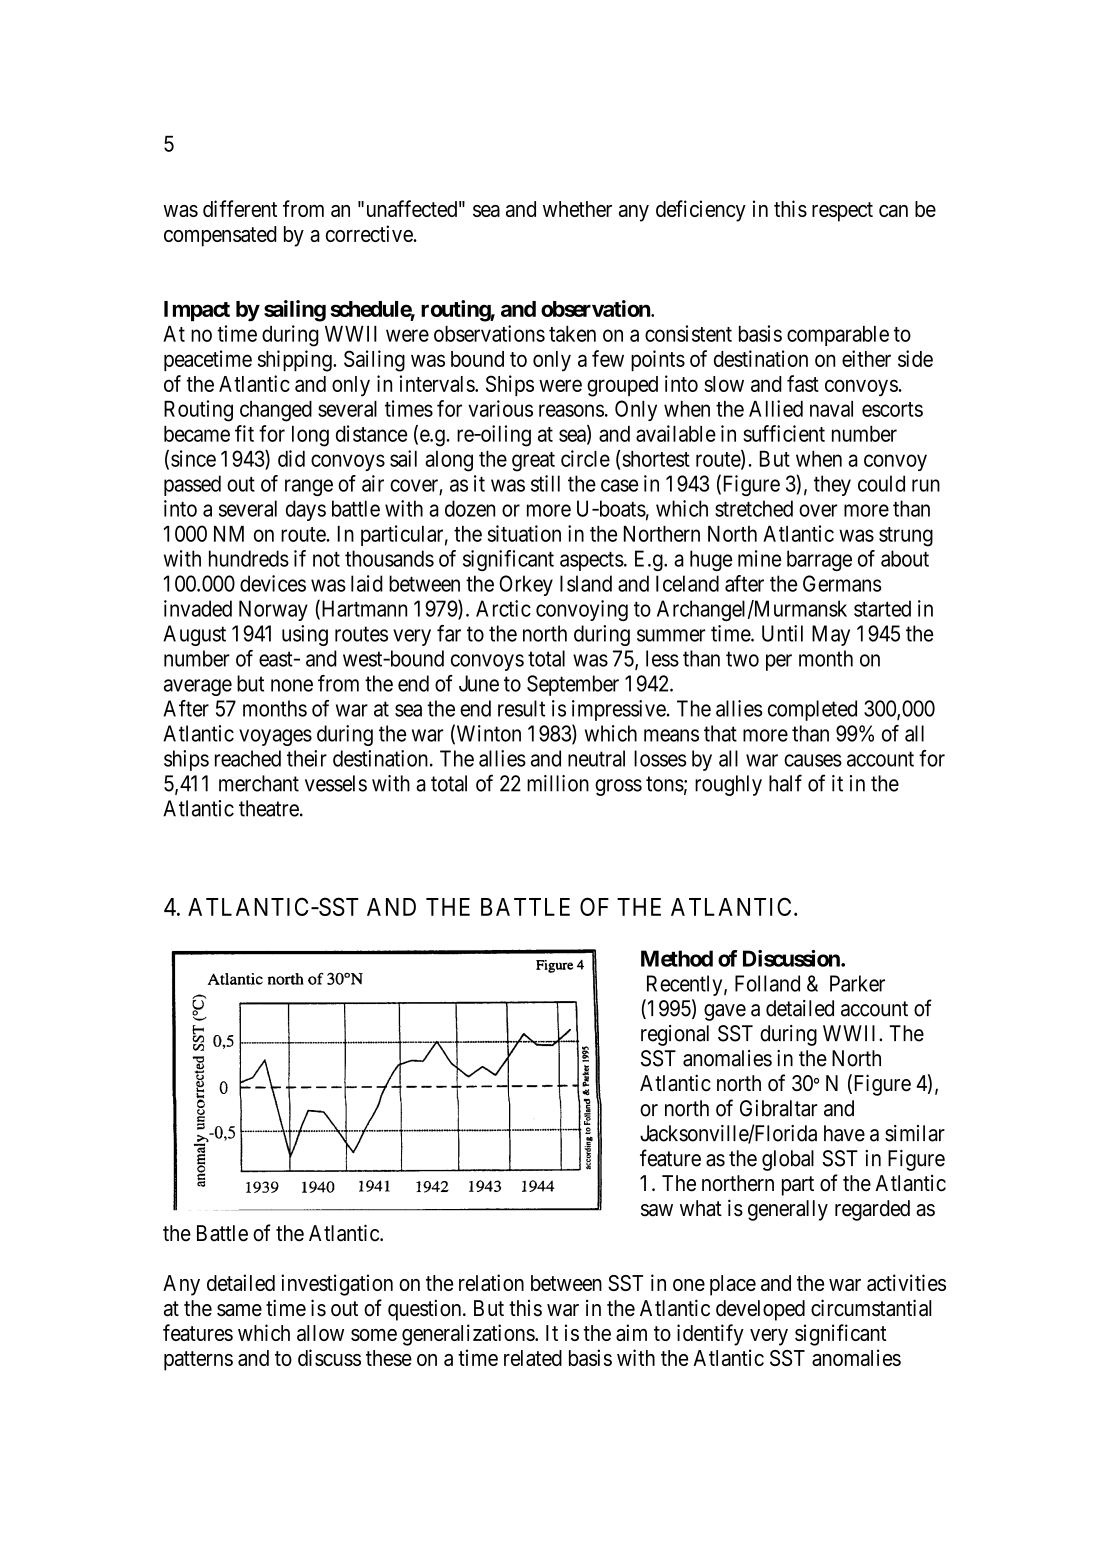  What do you see at coordinates (269, 808) in the document?
I see `theatre` at bounding box center [269, 808].
